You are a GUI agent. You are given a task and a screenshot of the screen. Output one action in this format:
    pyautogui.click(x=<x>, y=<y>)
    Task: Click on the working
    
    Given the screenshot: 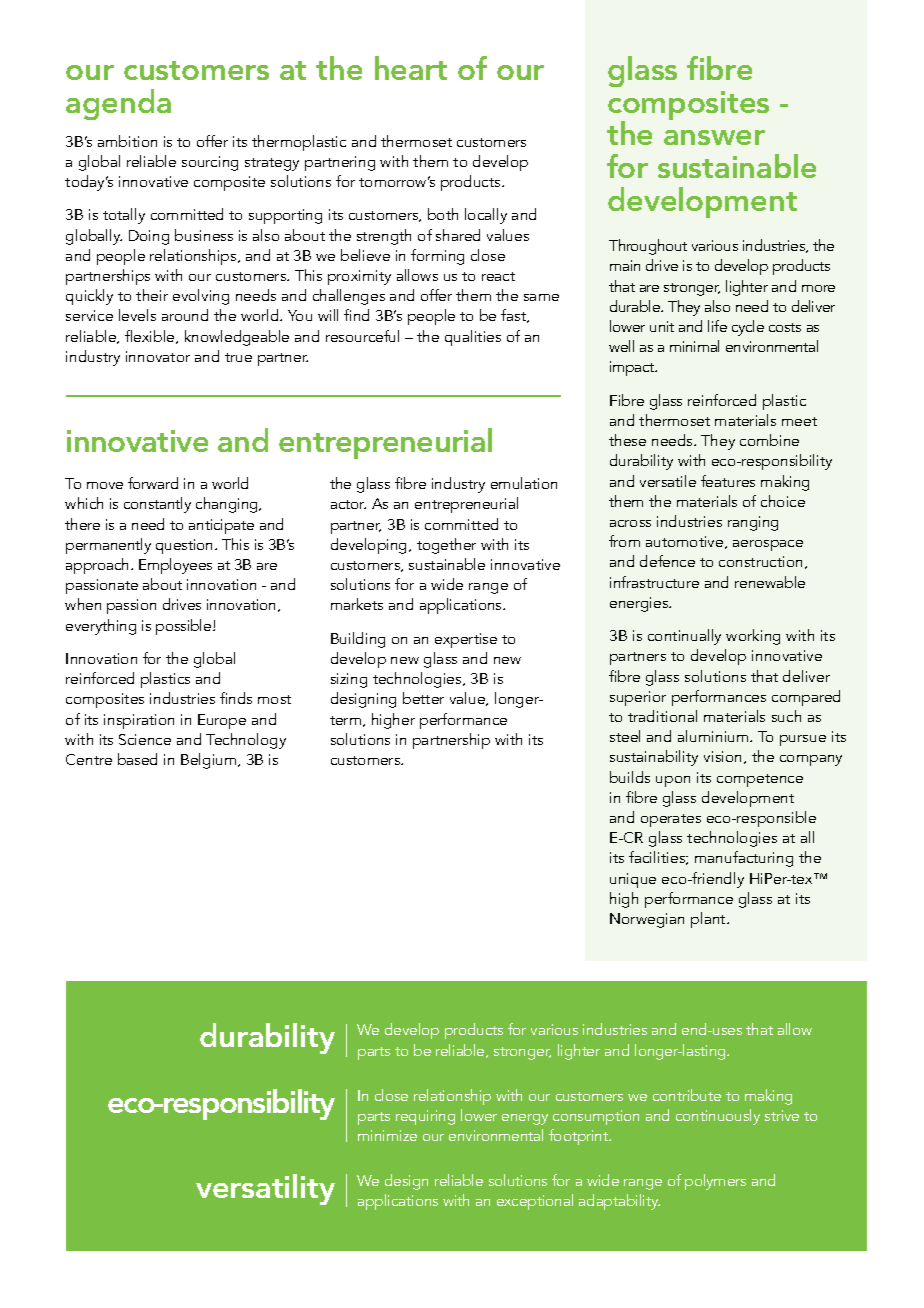 What is the action you would take?
    pyautogui.click(x=753, y=637)
